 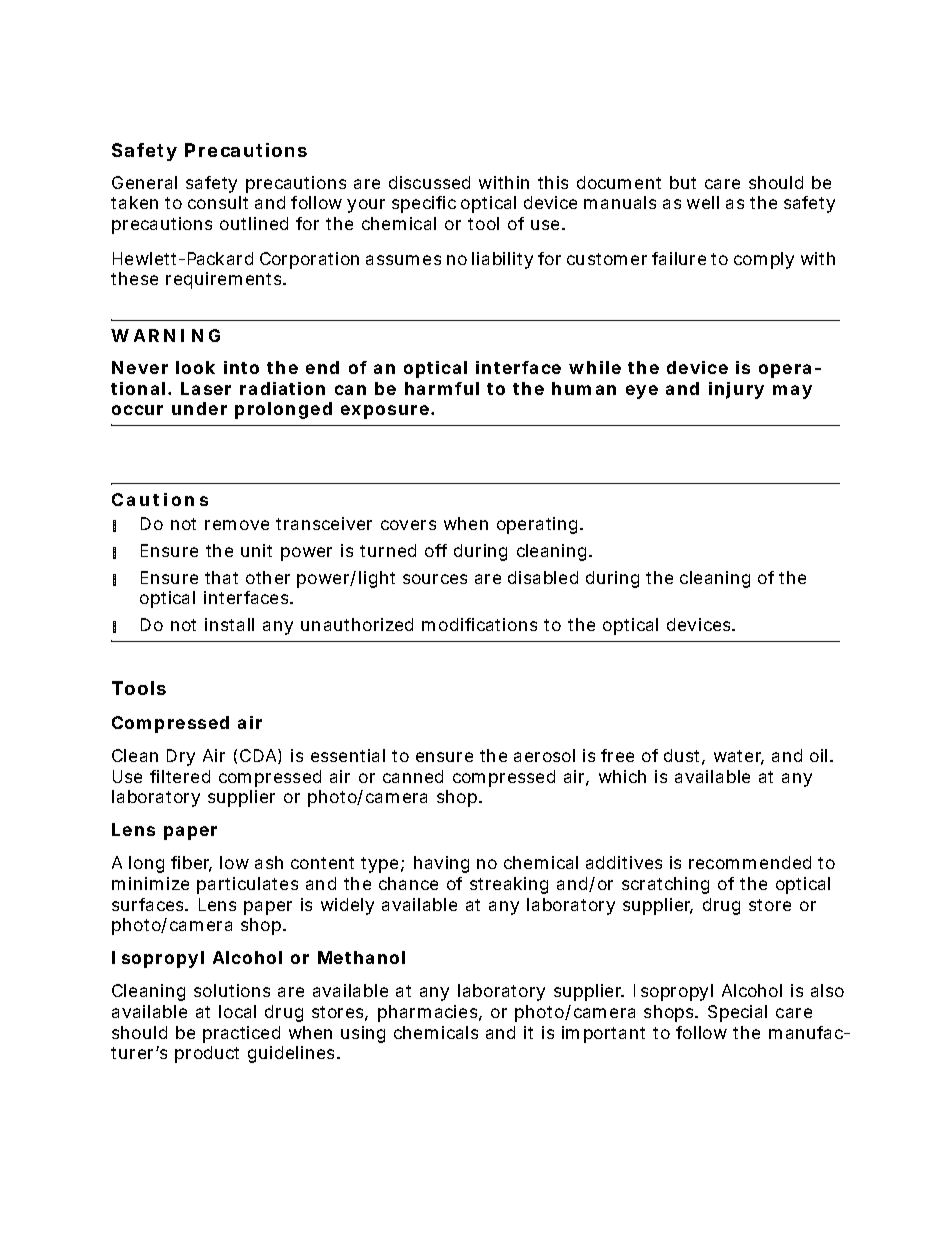 What do you see at coordinates (543, 577) in the screenshot?
I see `disabled` at bounding box center [543, 577].
